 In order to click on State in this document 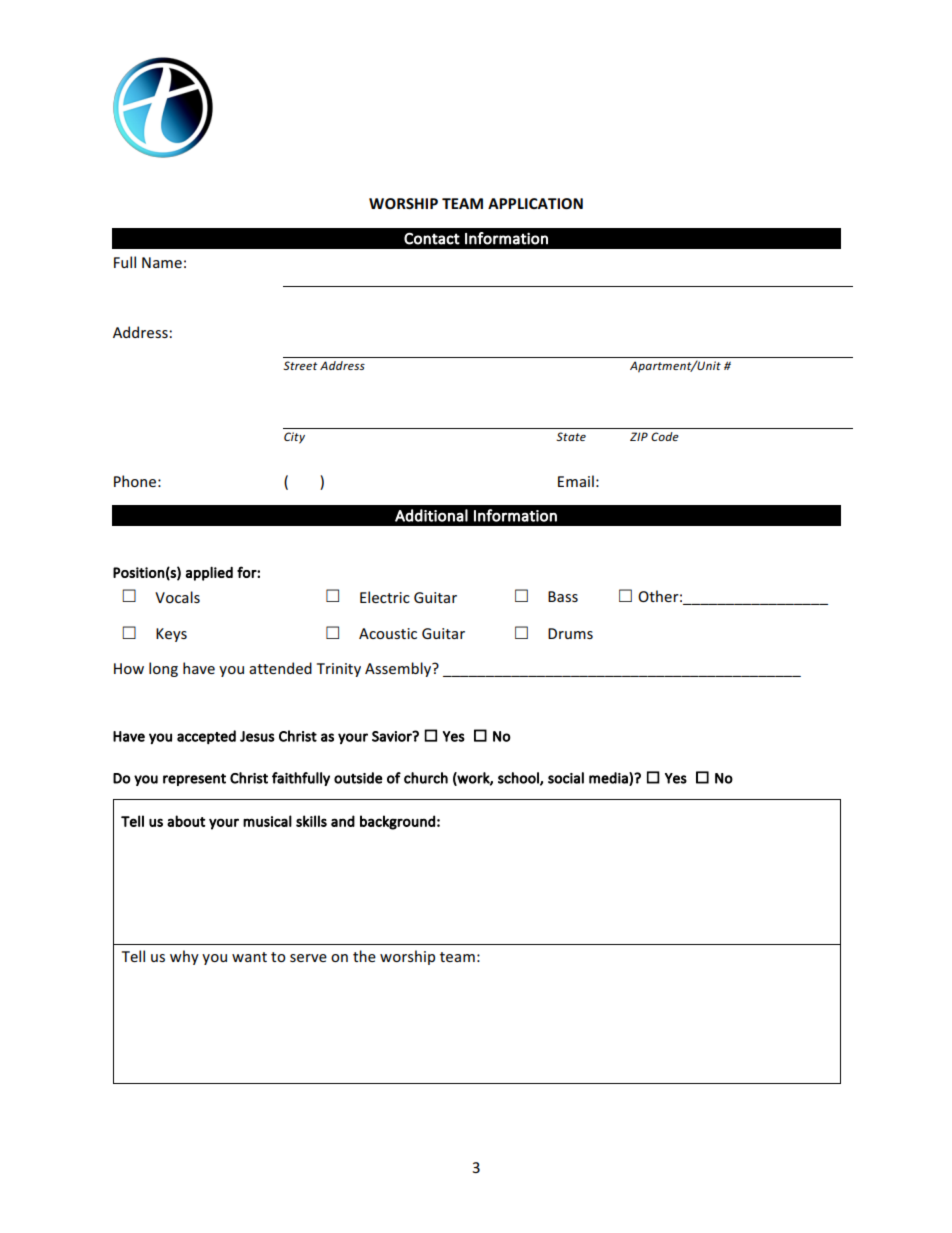, I will do `click(571, 436)`.
